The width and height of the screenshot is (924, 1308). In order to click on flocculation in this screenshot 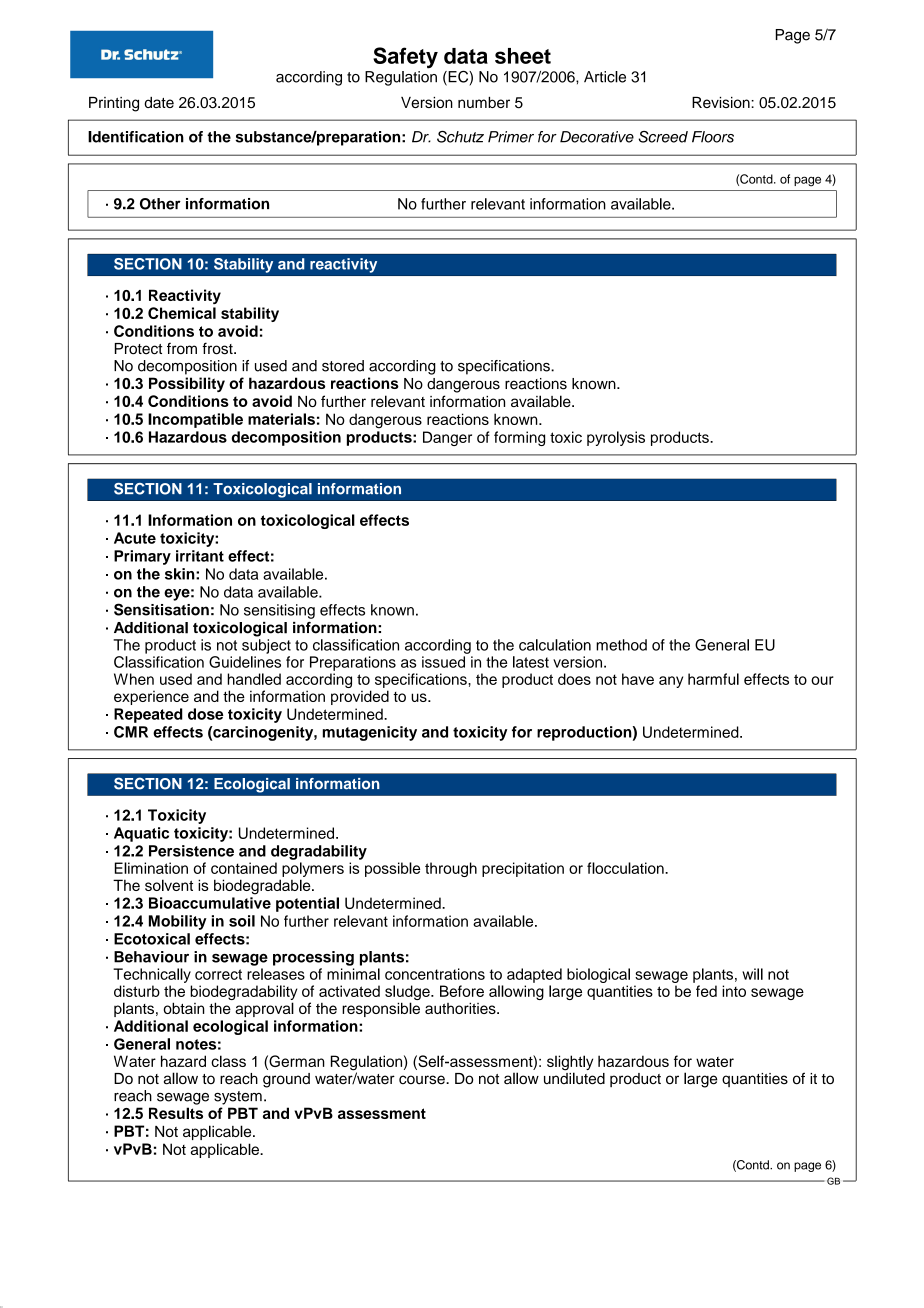, I will do `click(626, 868)`.
